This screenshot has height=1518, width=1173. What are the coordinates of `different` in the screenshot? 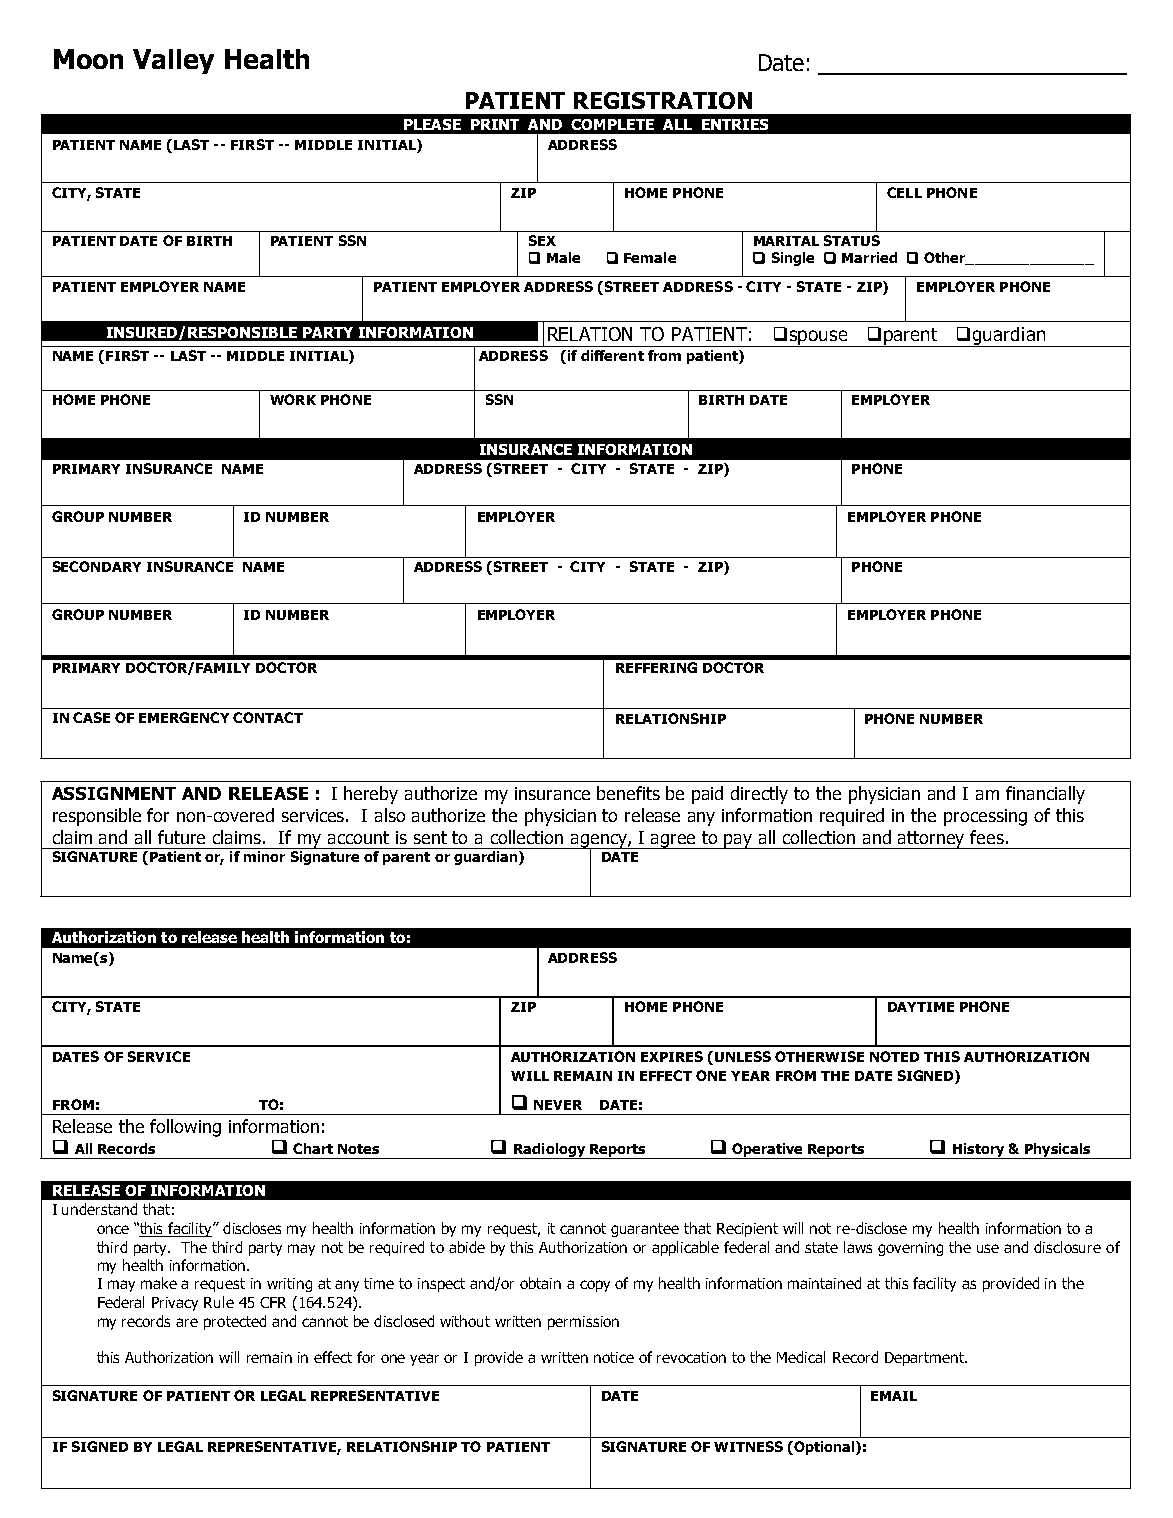 It's located at (612, 355).
